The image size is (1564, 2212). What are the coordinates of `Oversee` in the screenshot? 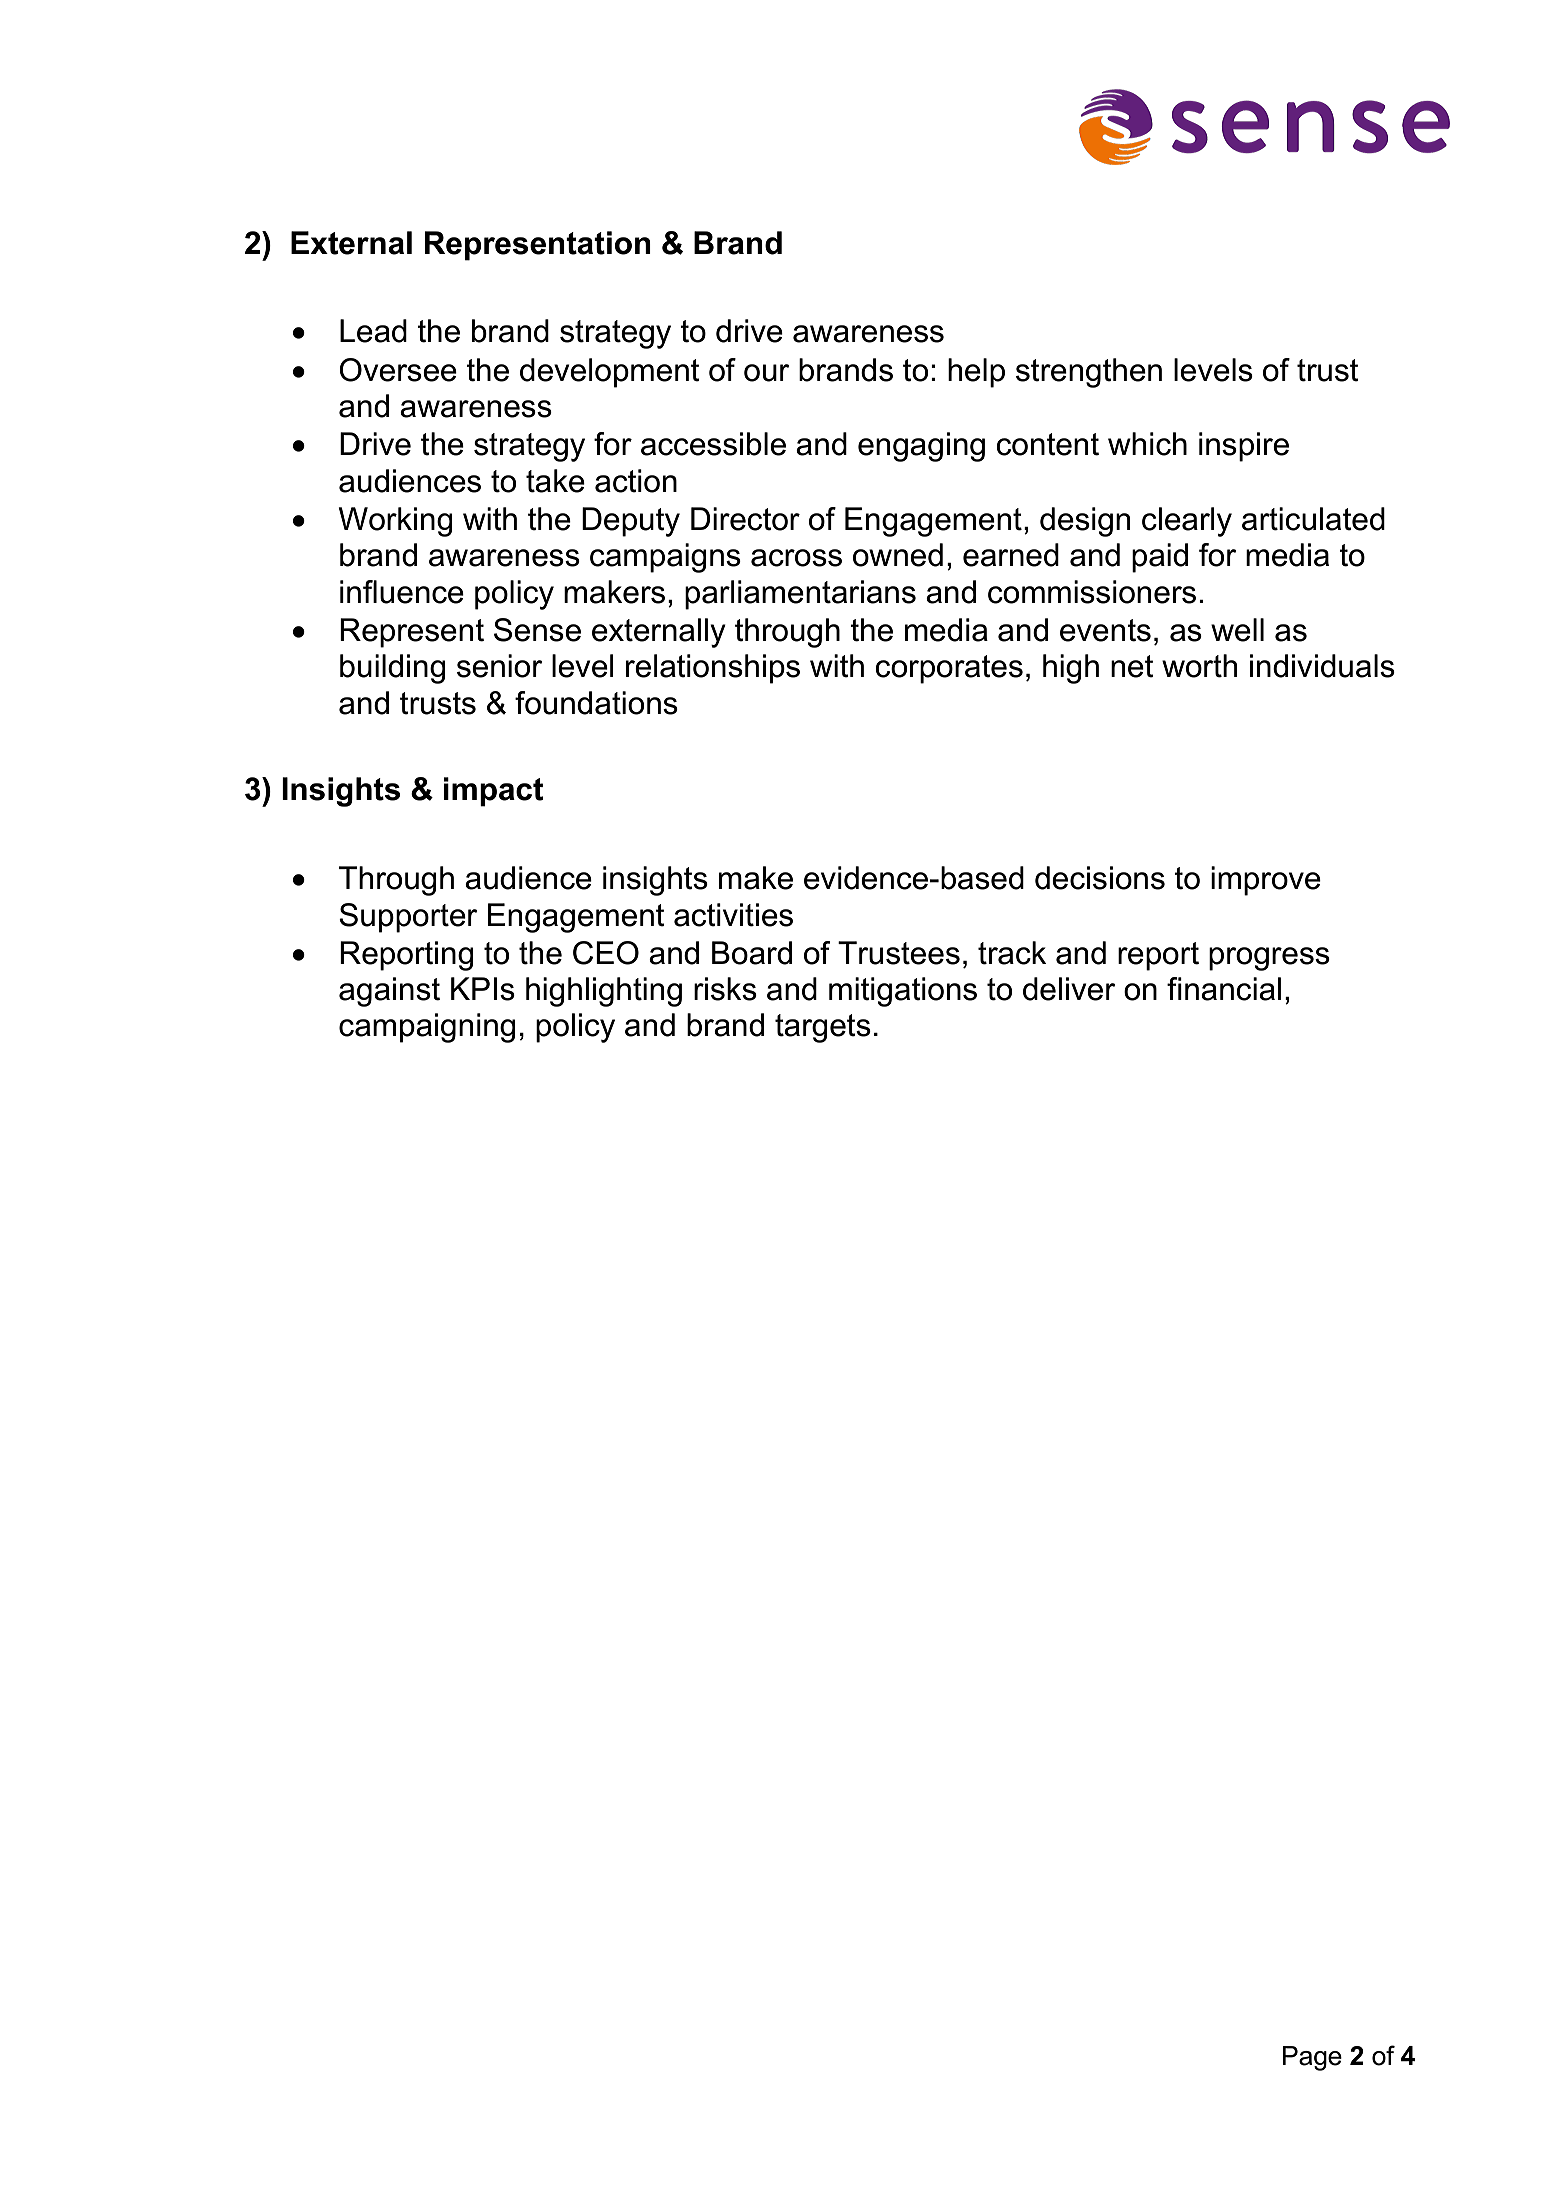 It's located at (398, 370).
